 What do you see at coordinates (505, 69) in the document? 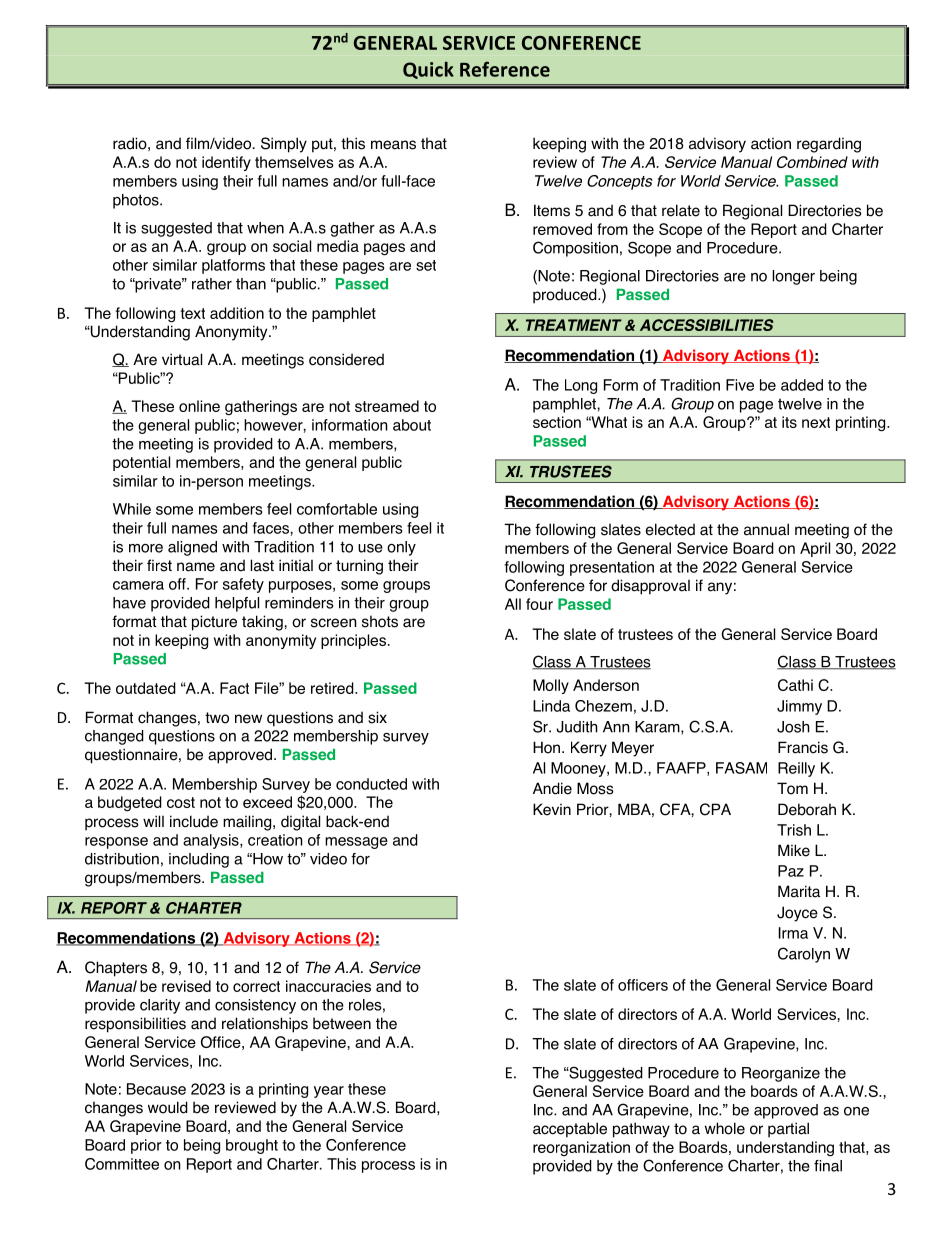
I see `Reference` at bounding box center [505, 69].
